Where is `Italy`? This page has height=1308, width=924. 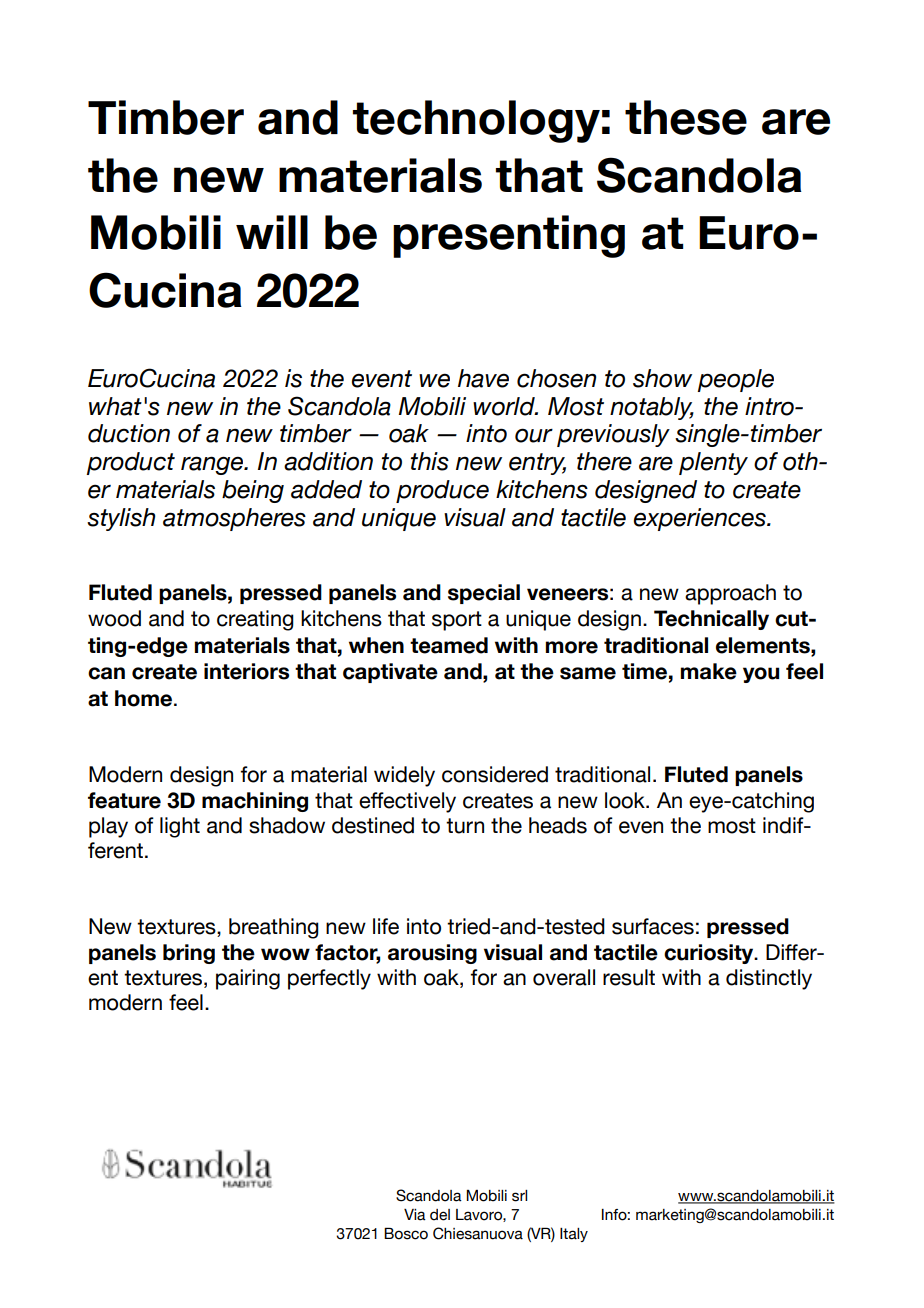
Italy is located at coordinates (574, 1235).
